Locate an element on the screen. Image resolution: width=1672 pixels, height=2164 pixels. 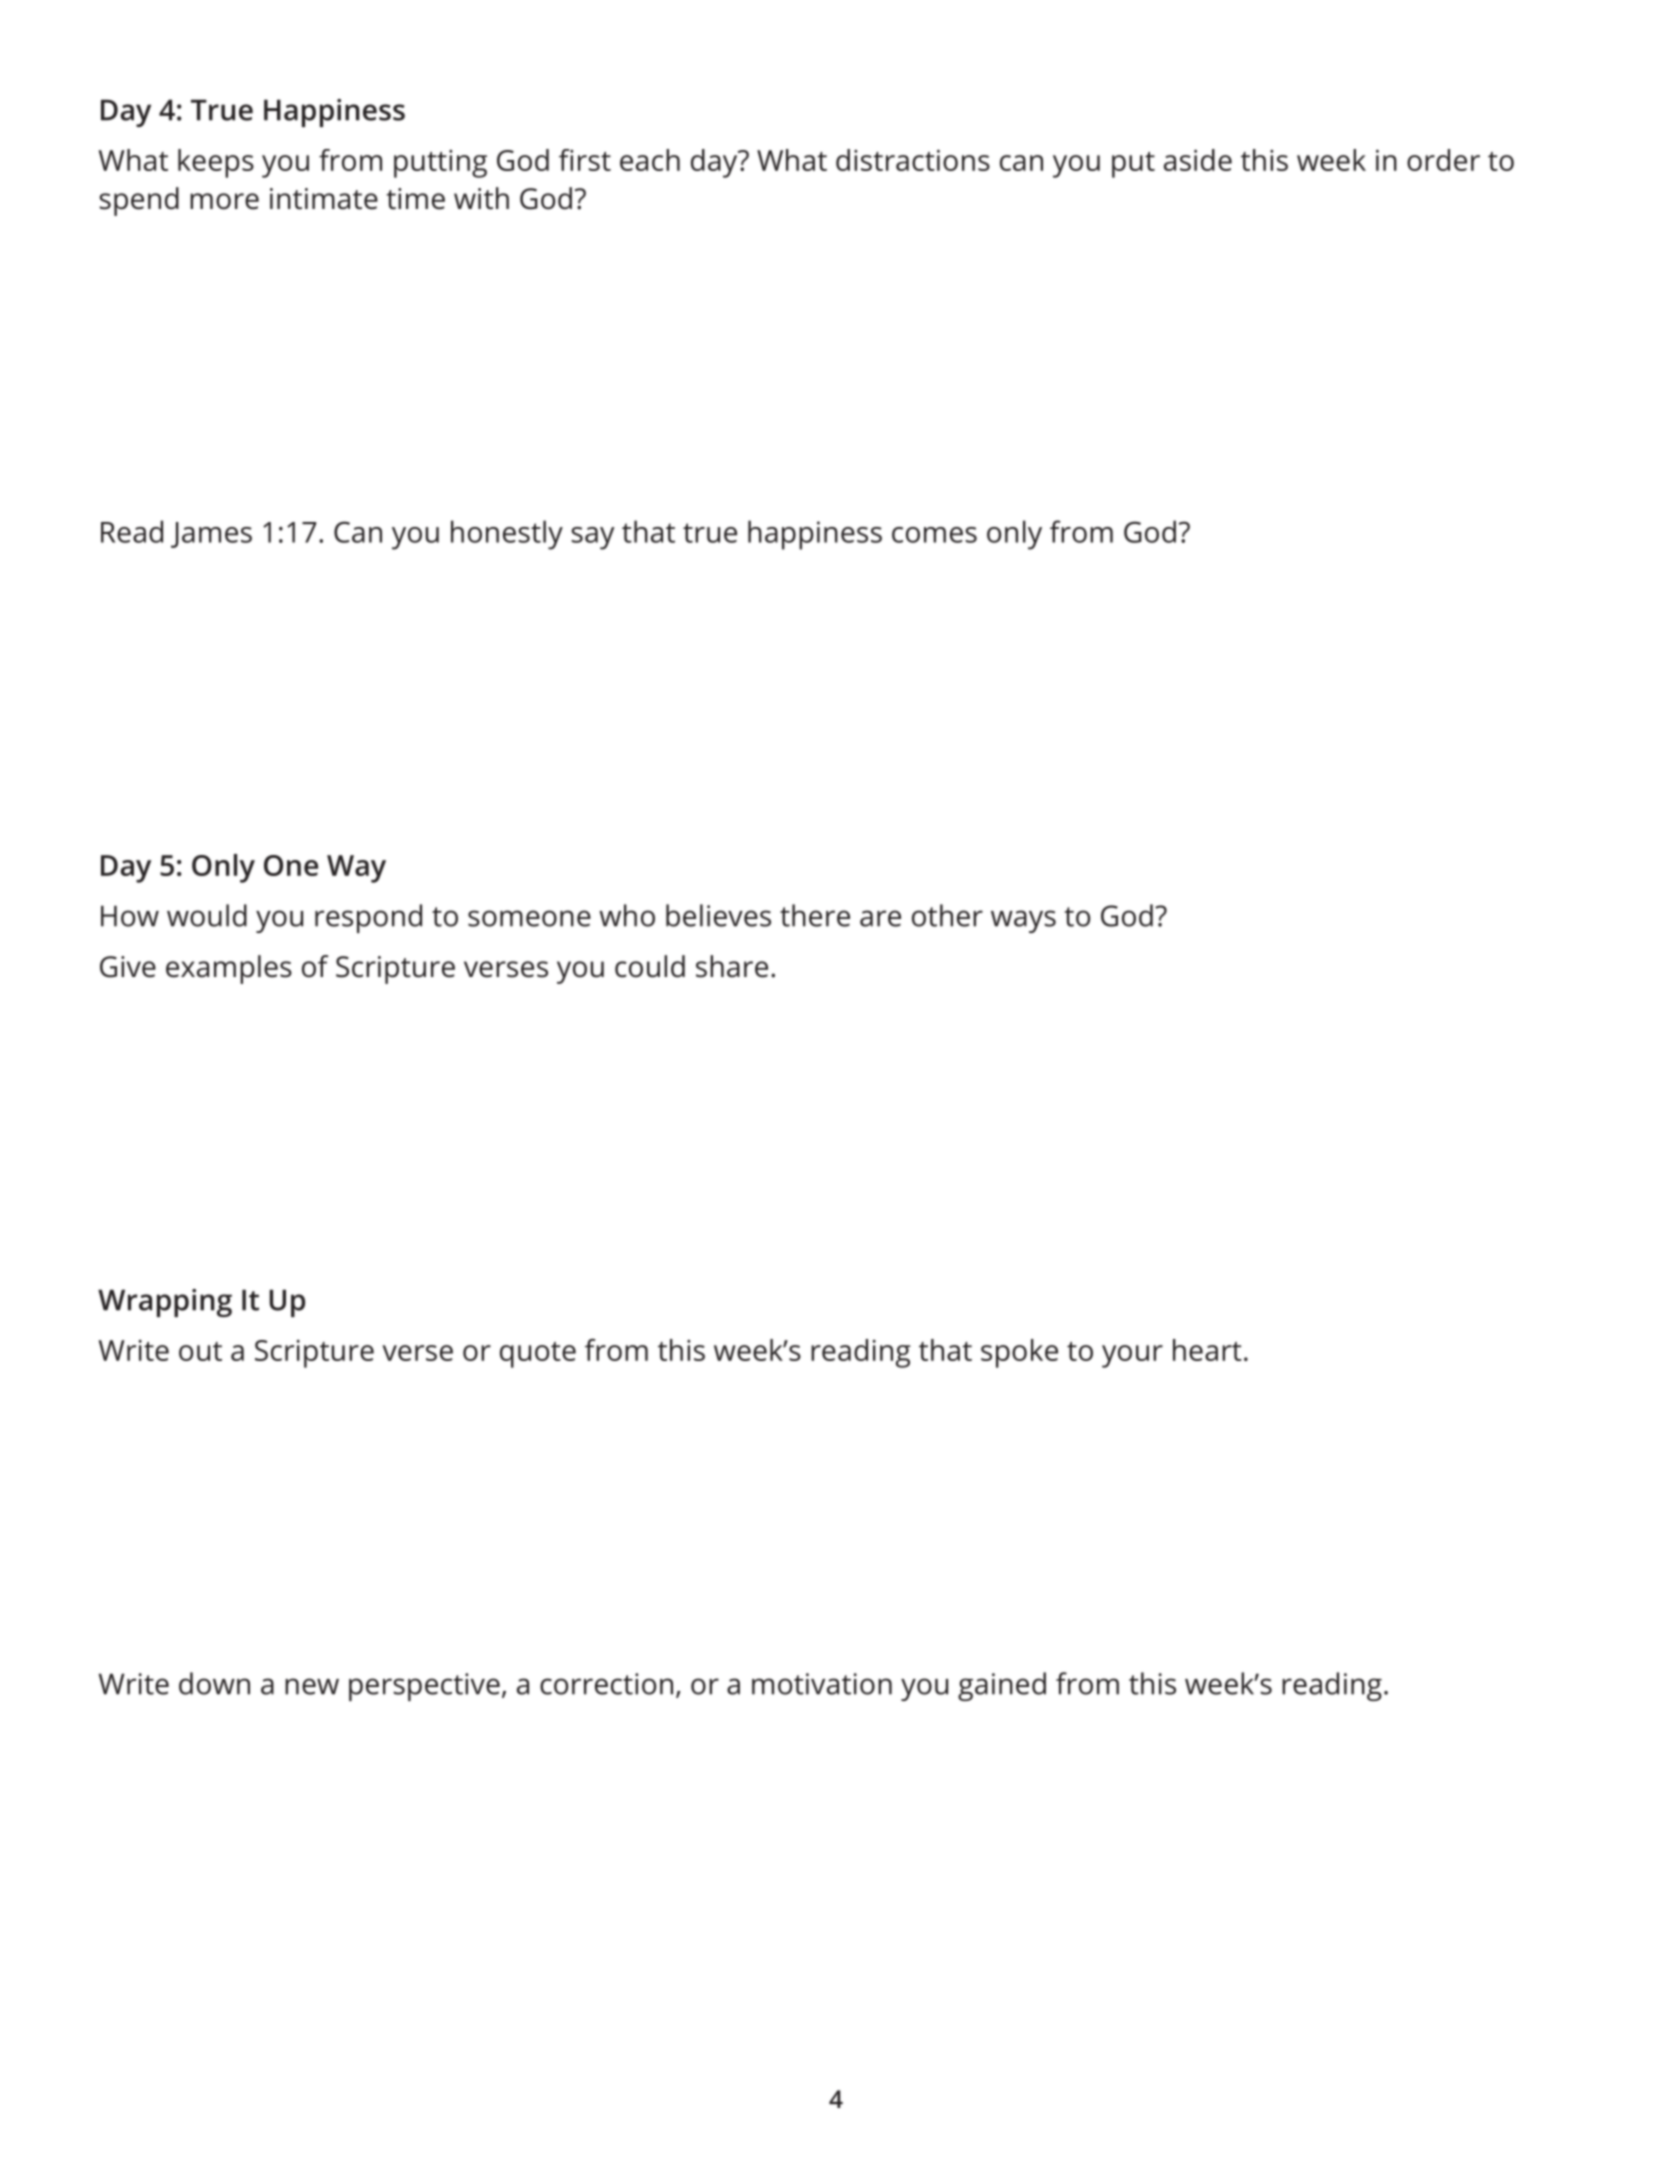
gained is located at coordinates (1002, 1686).
